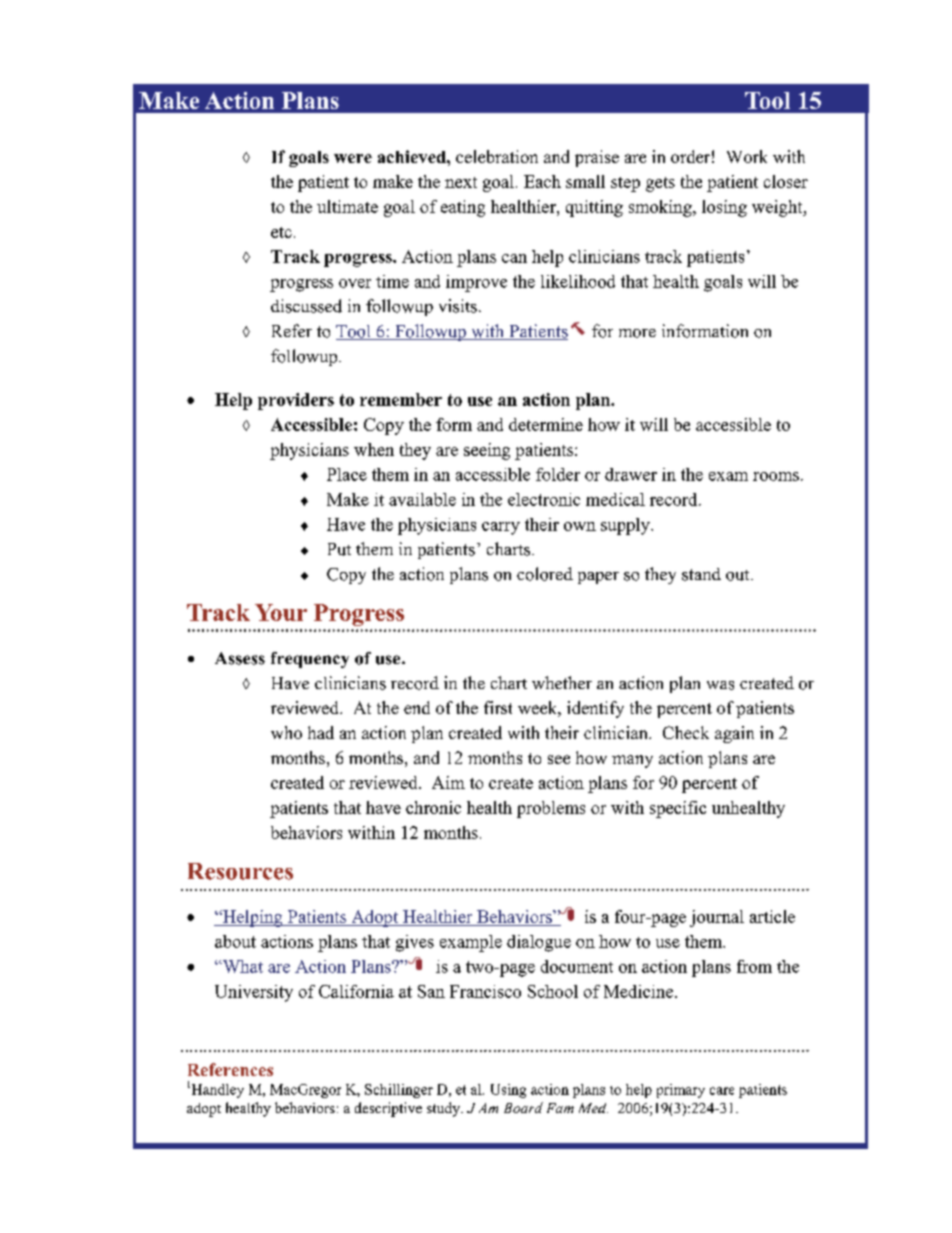 Image resolution: width=952 pixels, height=1233 pixels. I want to click on etc, so click(281, 232).
